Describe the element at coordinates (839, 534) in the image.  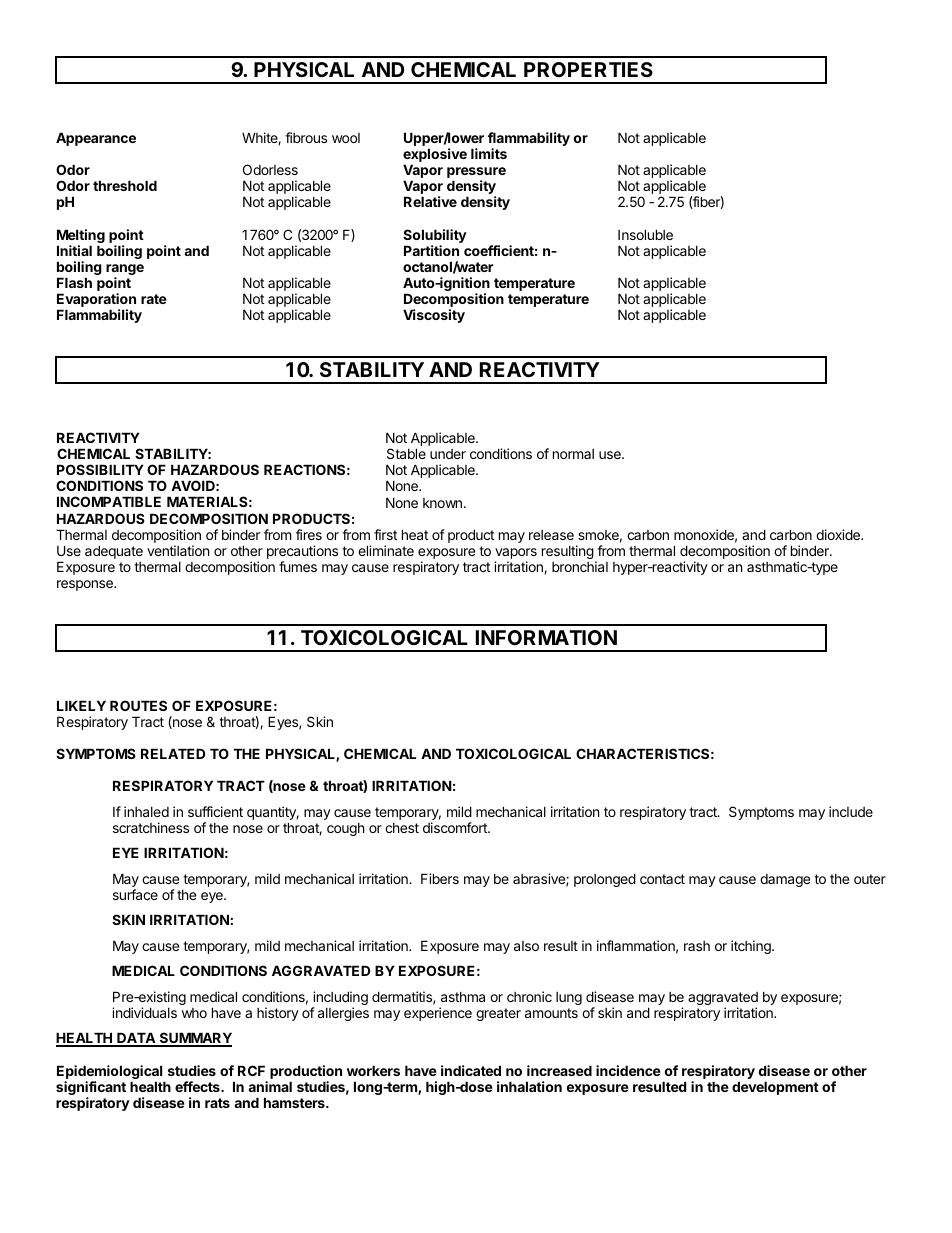
I see `dioxide` at that location.
